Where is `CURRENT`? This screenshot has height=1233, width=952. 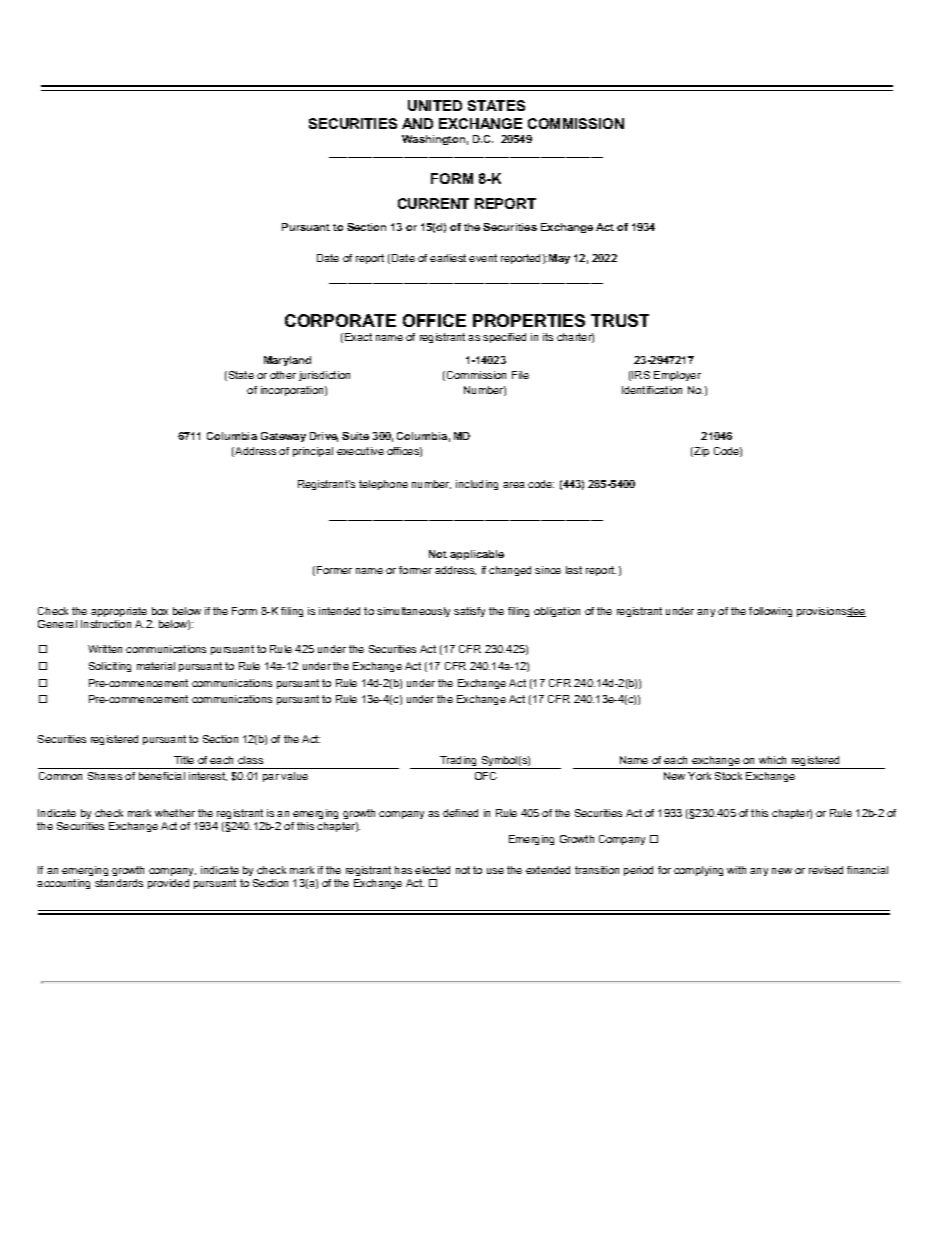
CURRENT is located at coordinates (433, 203).
